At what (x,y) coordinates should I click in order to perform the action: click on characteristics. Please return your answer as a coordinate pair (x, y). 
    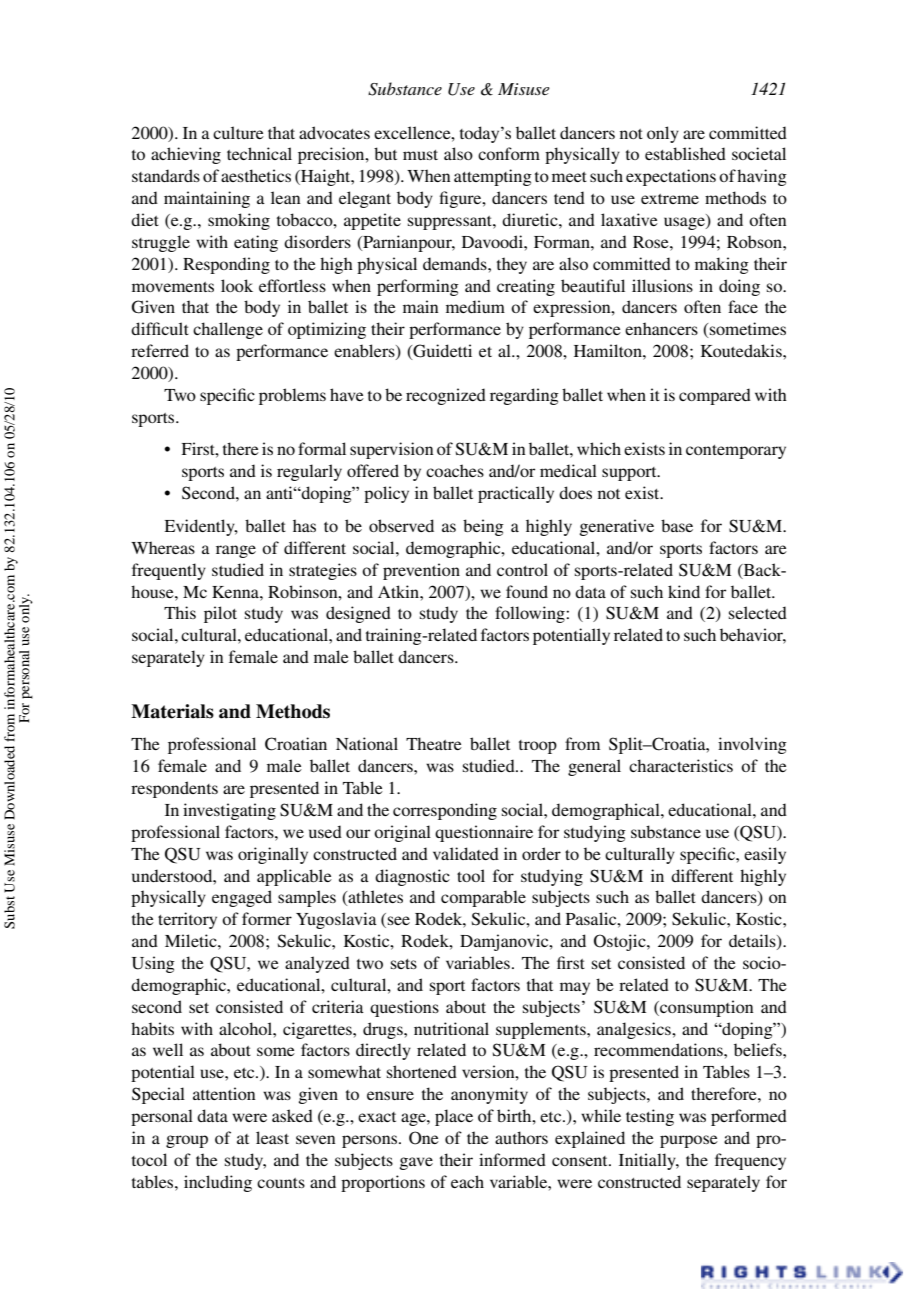
    Looking at the image, I should click on (681, 765).
